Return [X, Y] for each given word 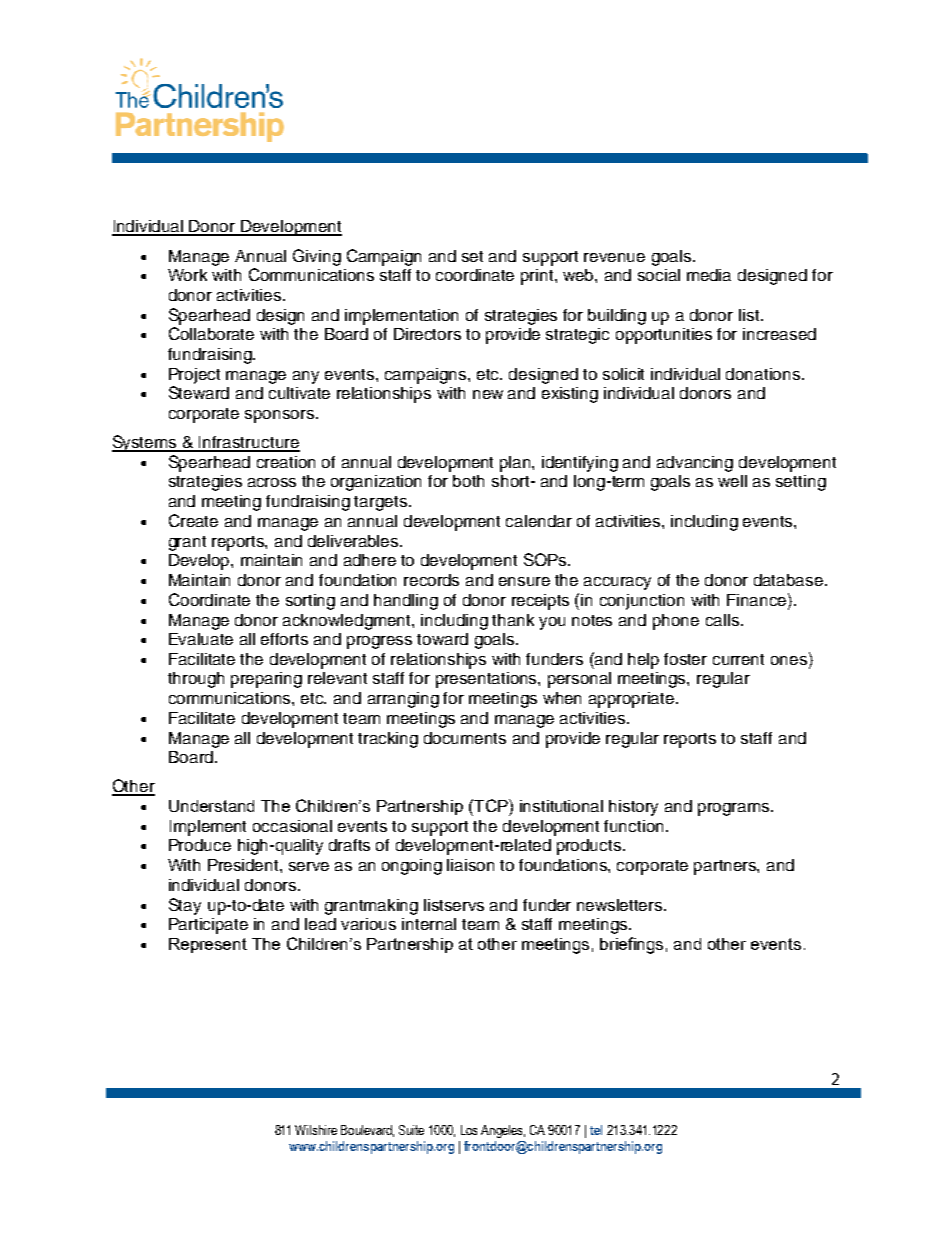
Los [469, 1130]
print [538, 277]
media [709, 275]
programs [735, 809]
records [431, 580]
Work [187, 275]
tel [596, 1130]
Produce [200, 845]
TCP [491, 805]
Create [193, 520]
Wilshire [316, 1130]
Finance [756, 600]
